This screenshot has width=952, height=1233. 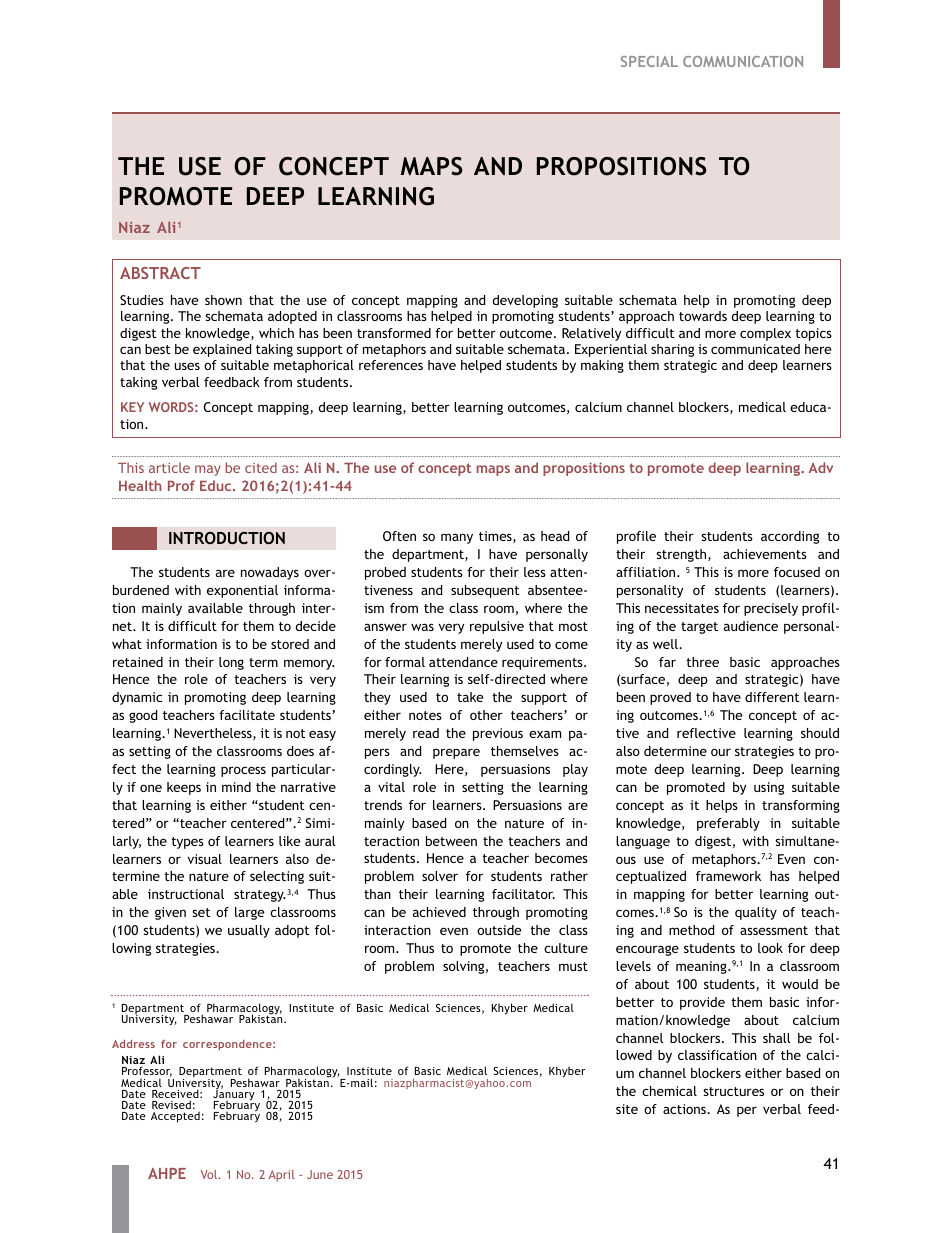 I want to click on exponential, so click(x=242, y=591).
